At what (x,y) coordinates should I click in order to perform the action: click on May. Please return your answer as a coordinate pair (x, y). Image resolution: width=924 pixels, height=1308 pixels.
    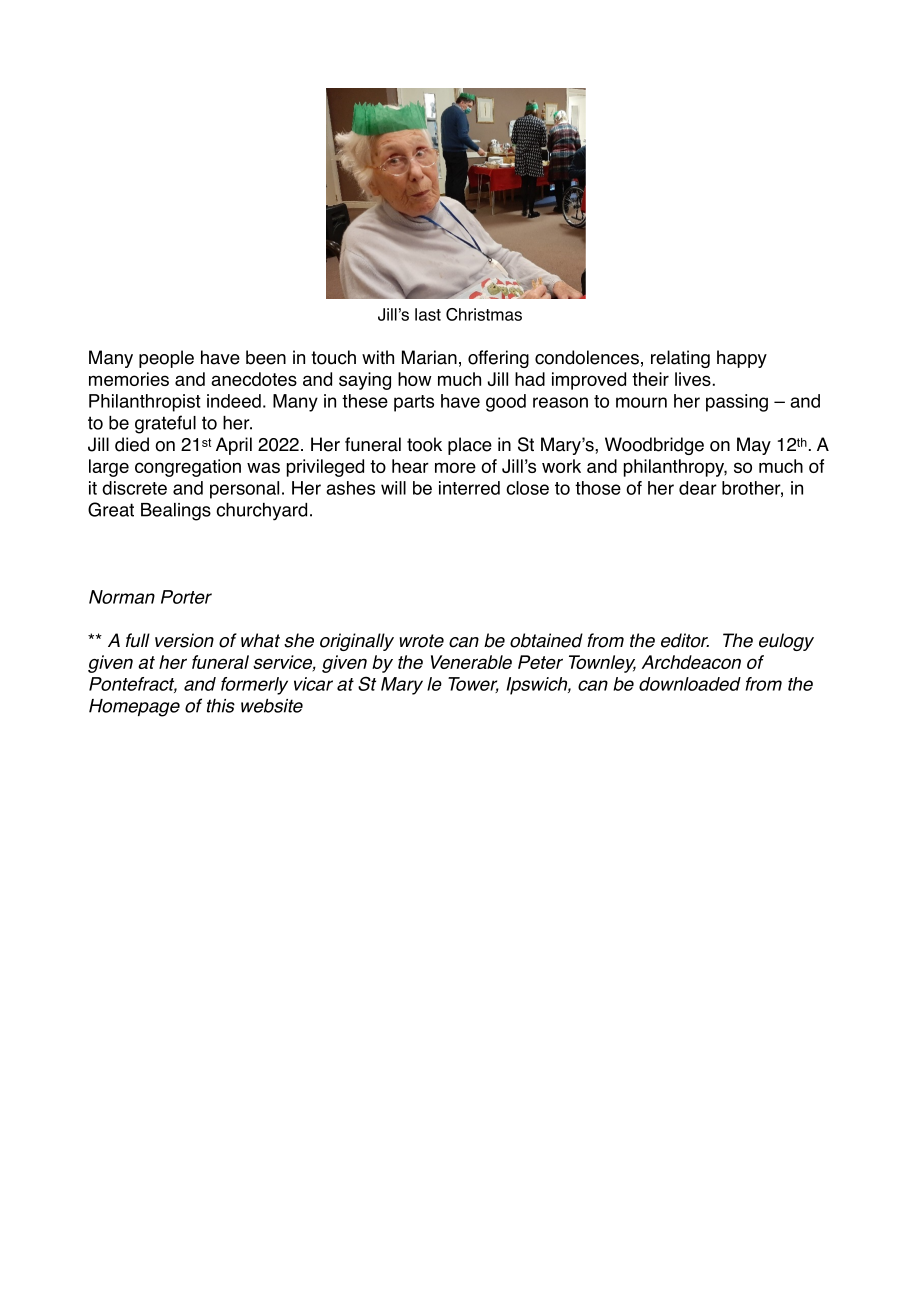
    Looking at the image, I should click on (754, 446).
